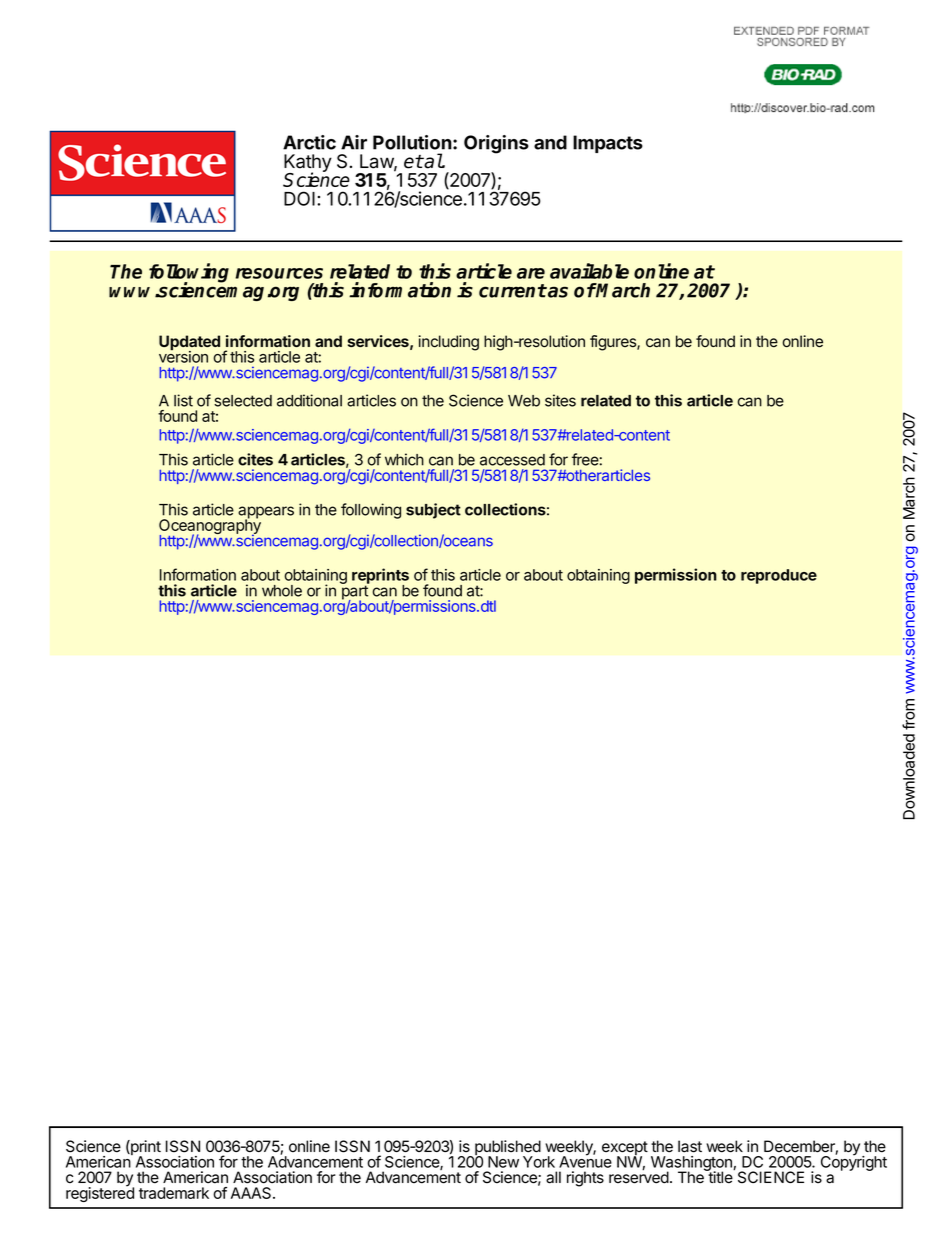 This page has height=1233, width=952. Describe the element at coordinates (433, 511) in the page. I see `subject` at that location.
